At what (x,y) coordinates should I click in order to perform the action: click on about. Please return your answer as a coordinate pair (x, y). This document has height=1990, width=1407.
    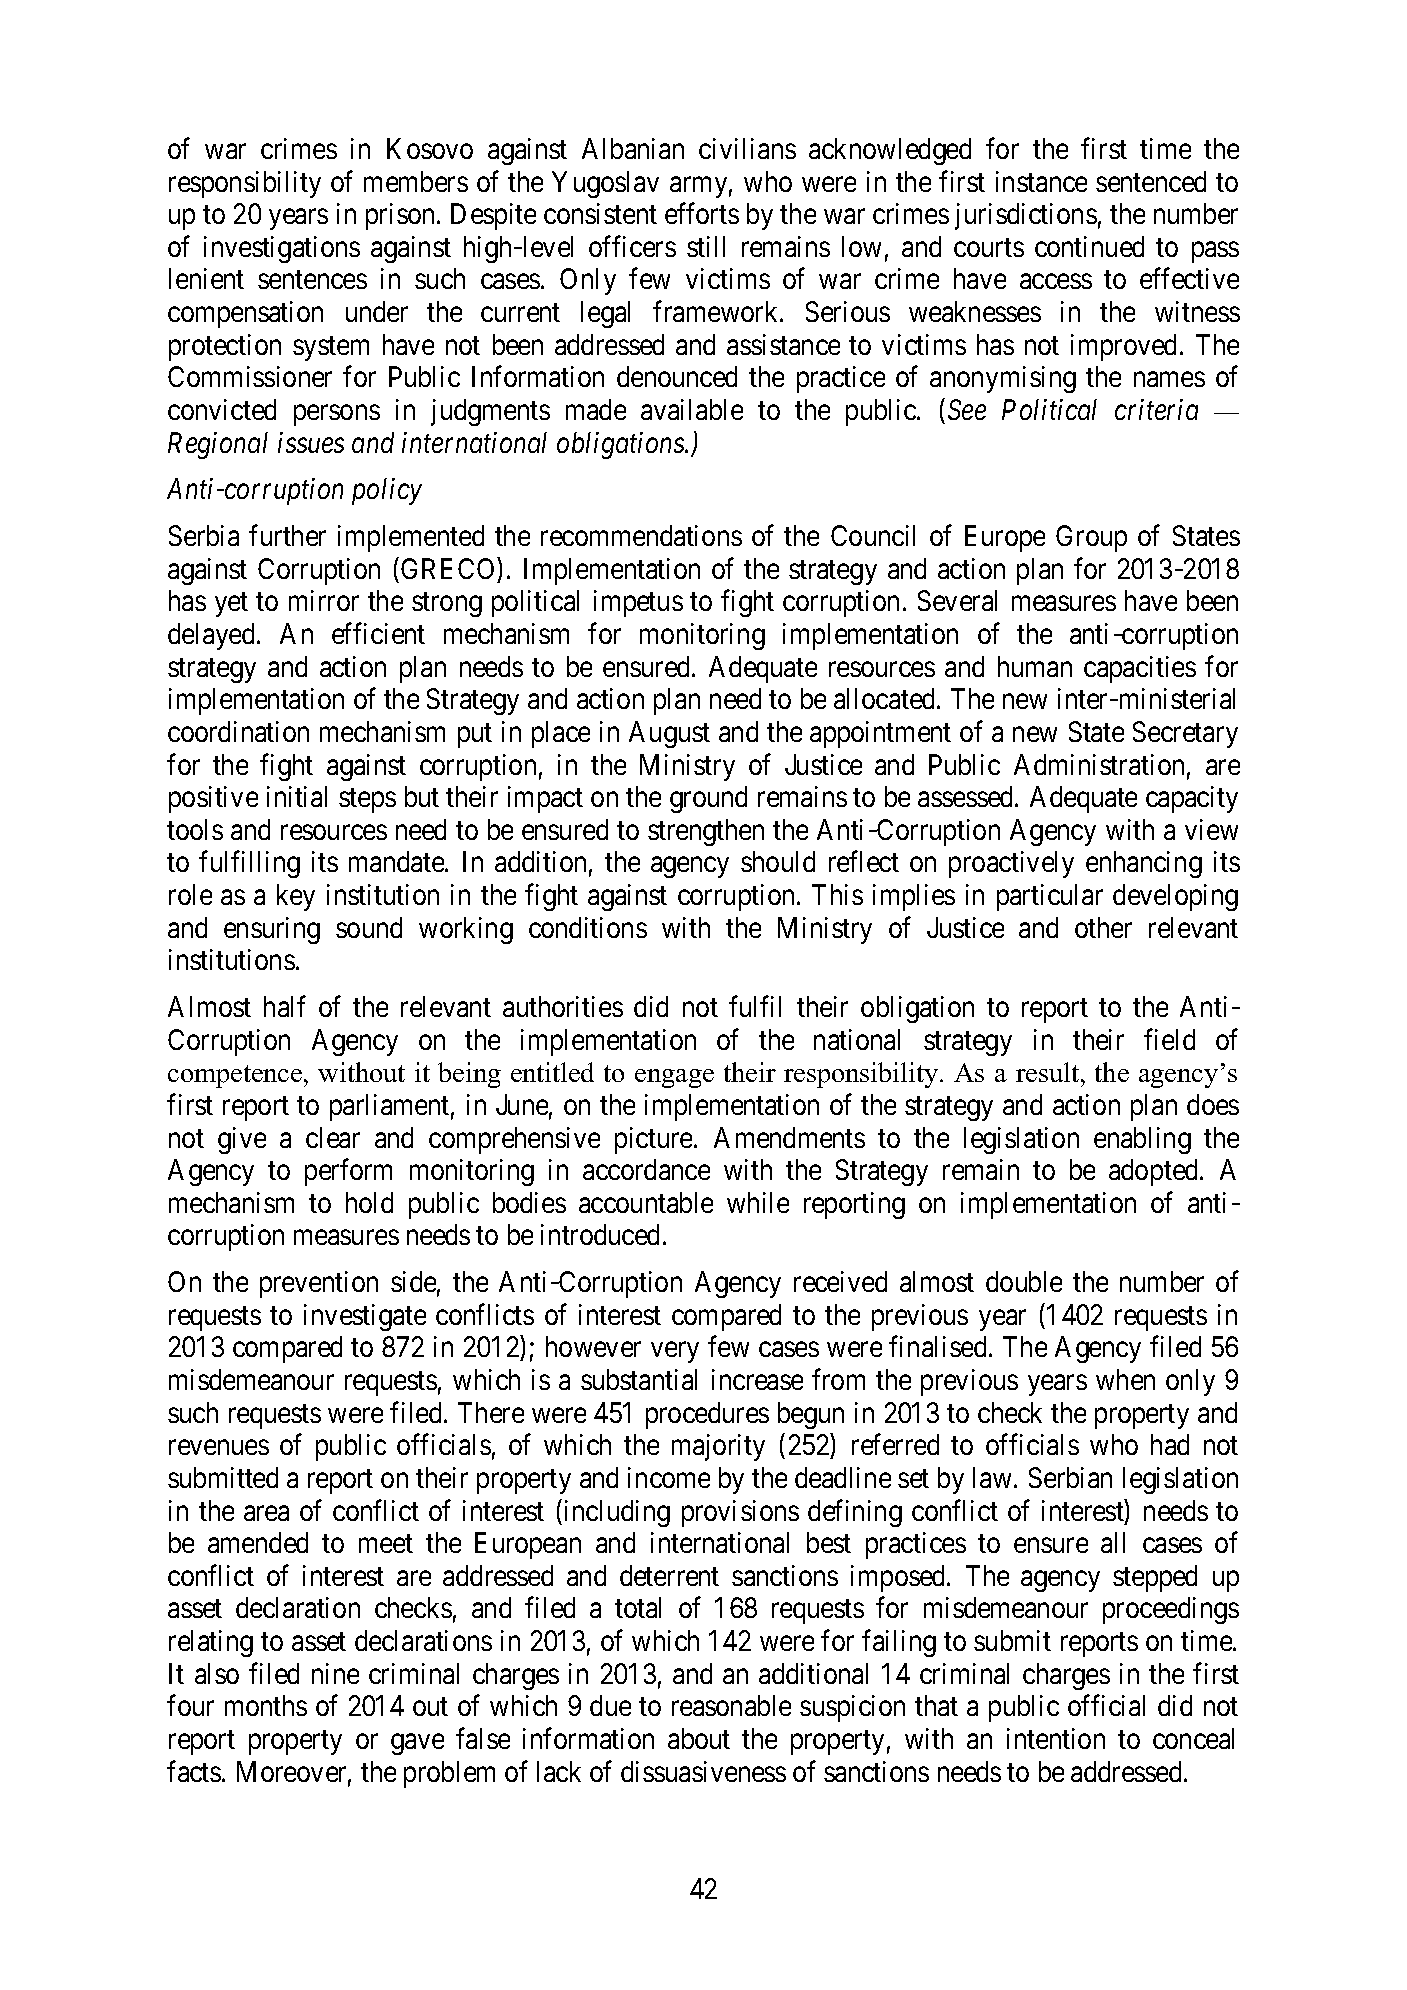
    Looking at the image, I should click on (699, 1738).
